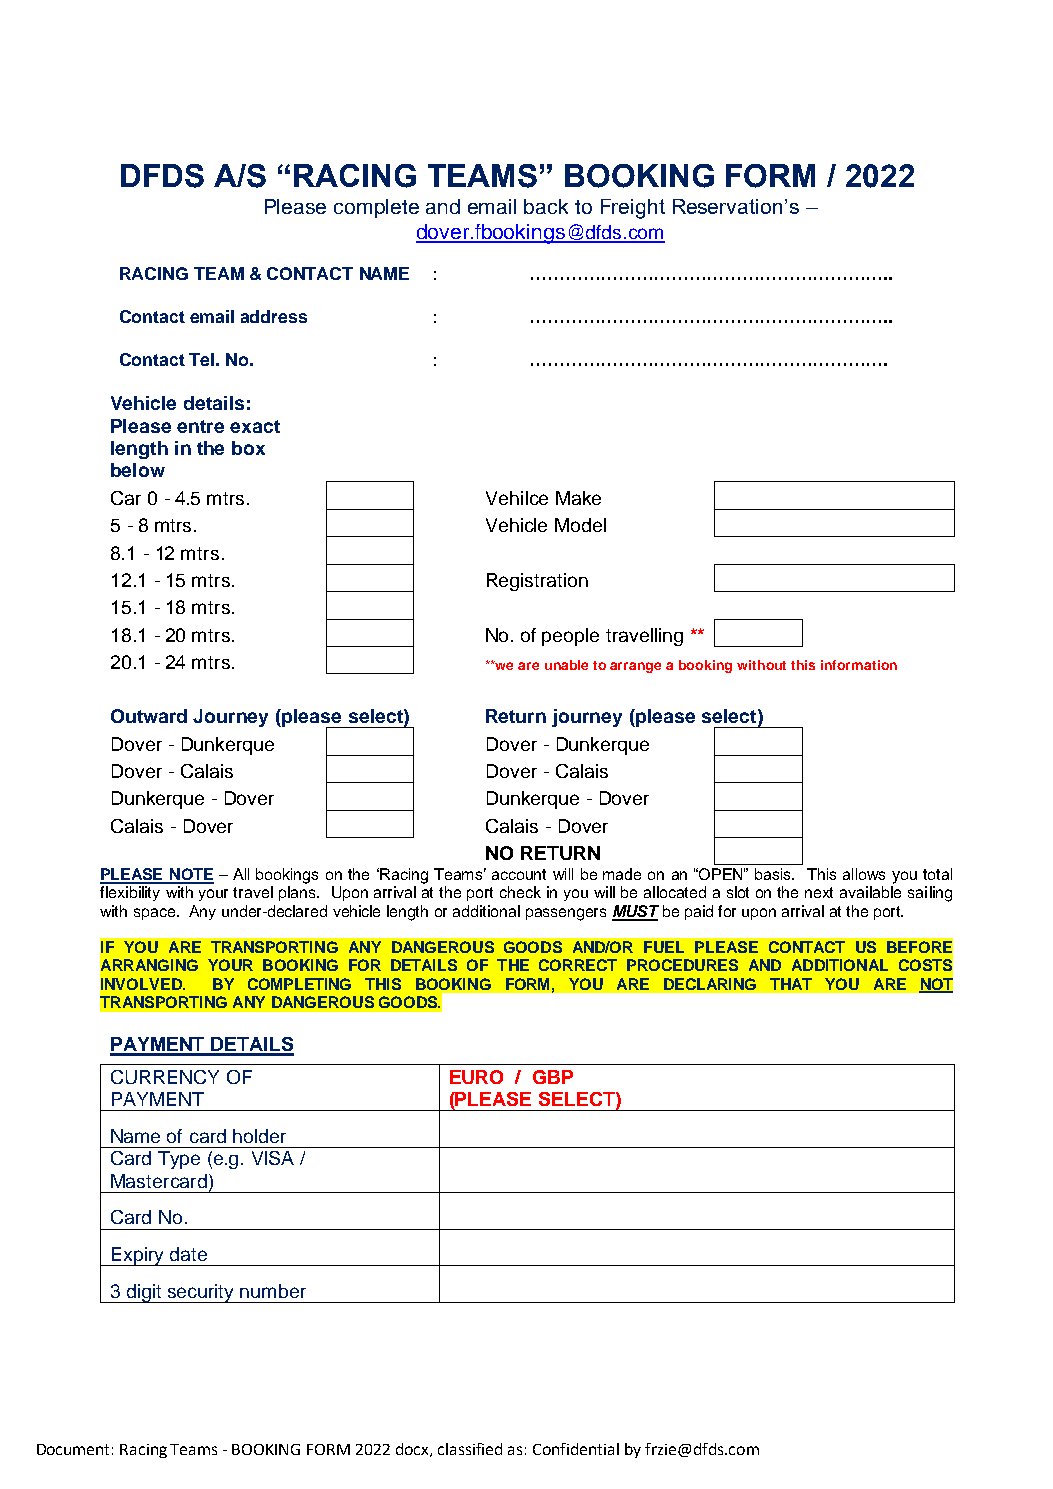 This document has height=1489, width=1053. What do you see at coordinates (259, 1136) in the document?
I see `holder` at bounding box center [259, 1136].
